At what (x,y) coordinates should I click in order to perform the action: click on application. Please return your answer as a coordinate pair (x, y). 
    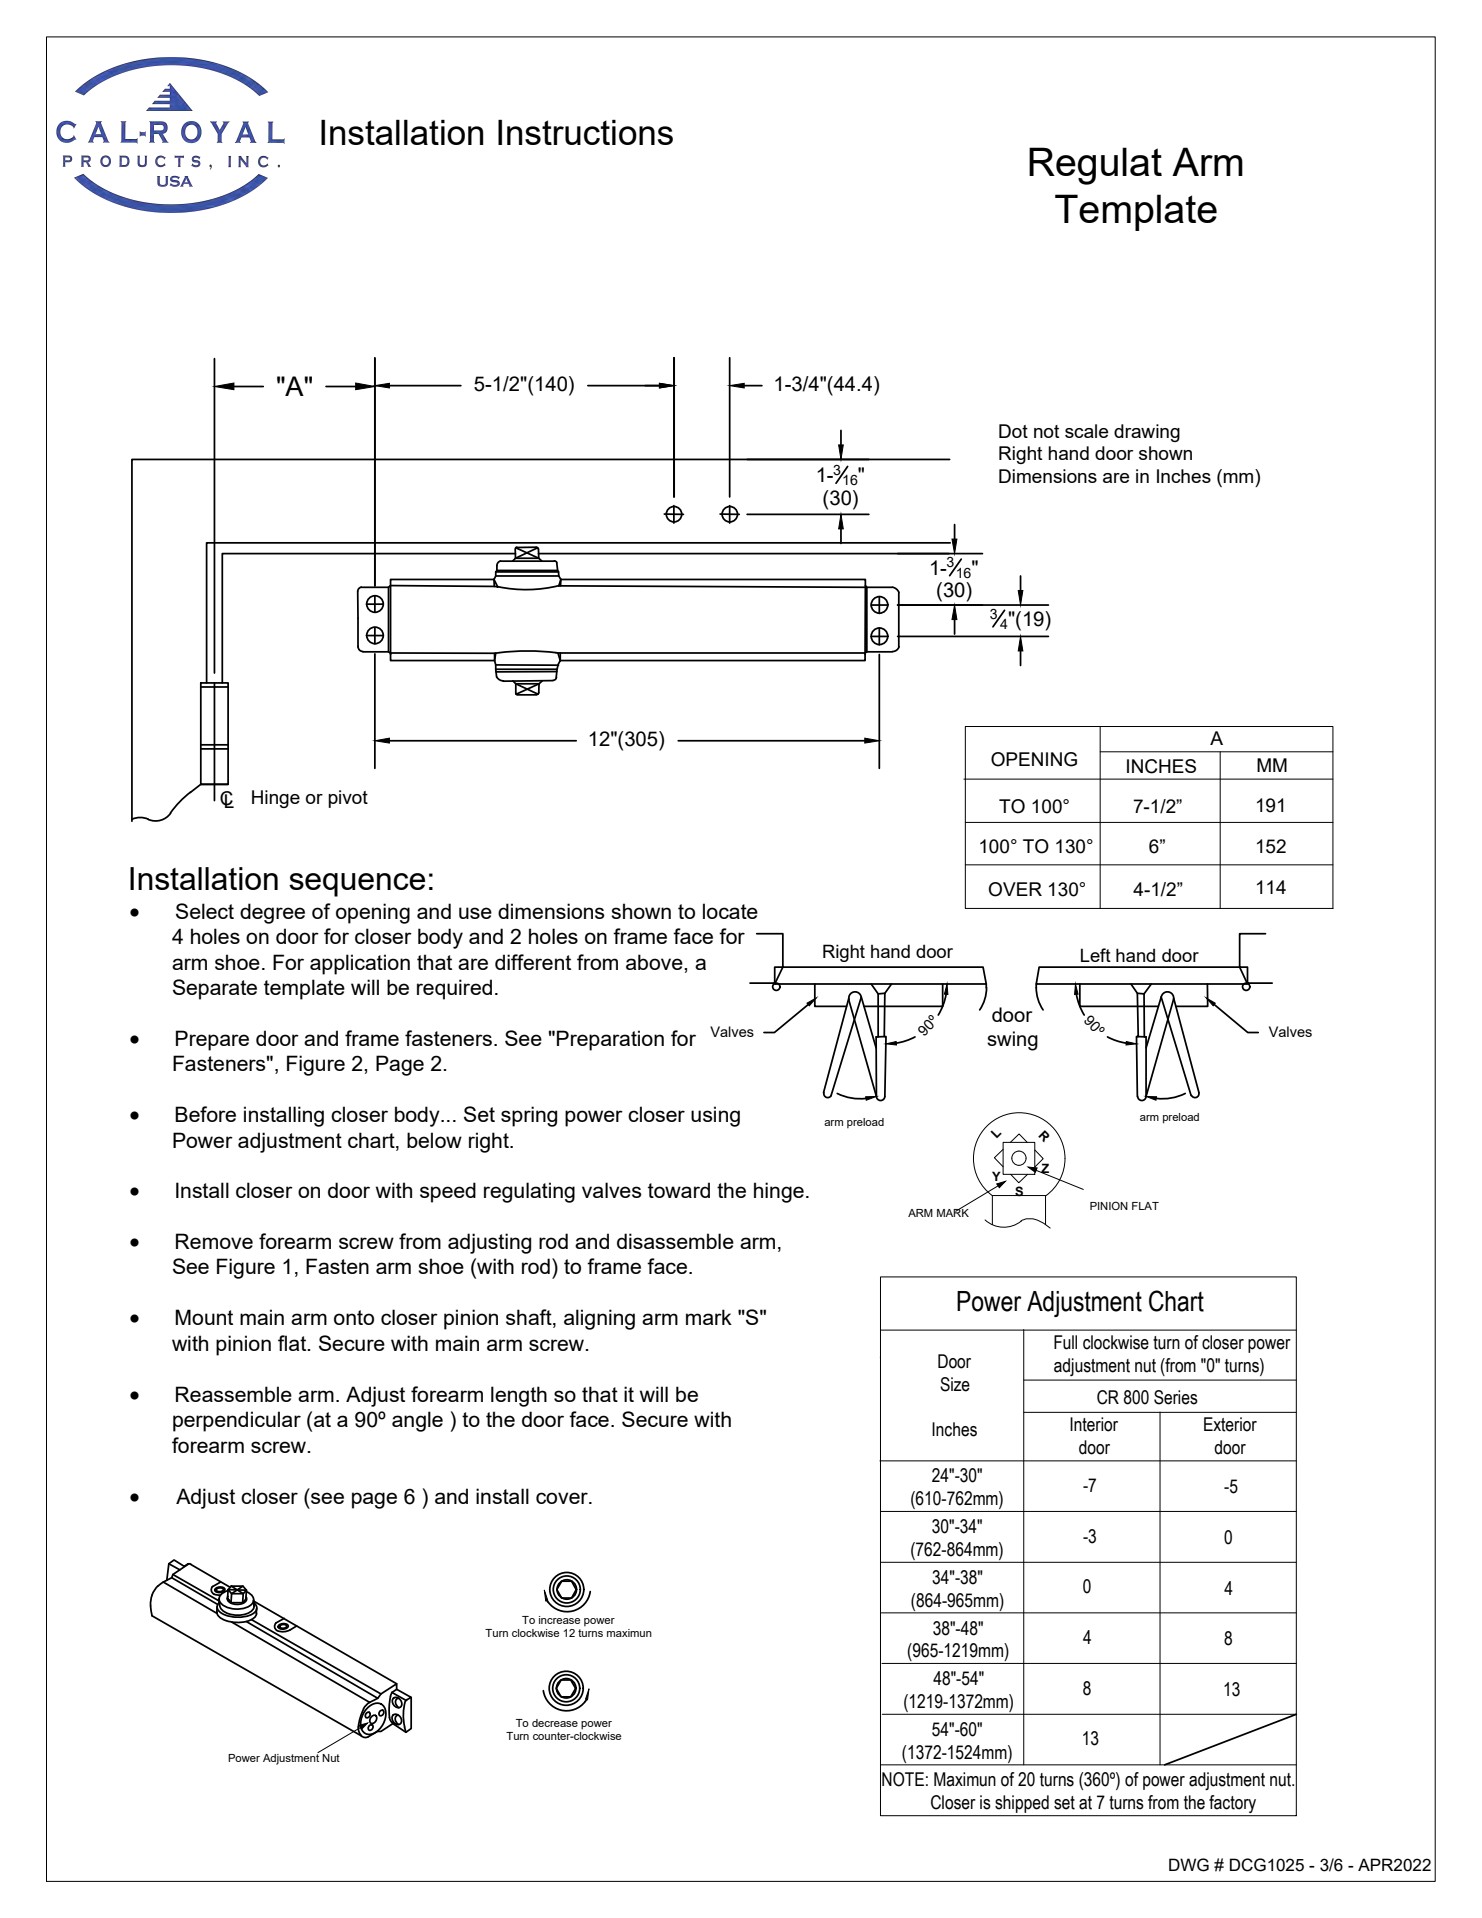
    Looking at the image, I should click on (360, 964).
